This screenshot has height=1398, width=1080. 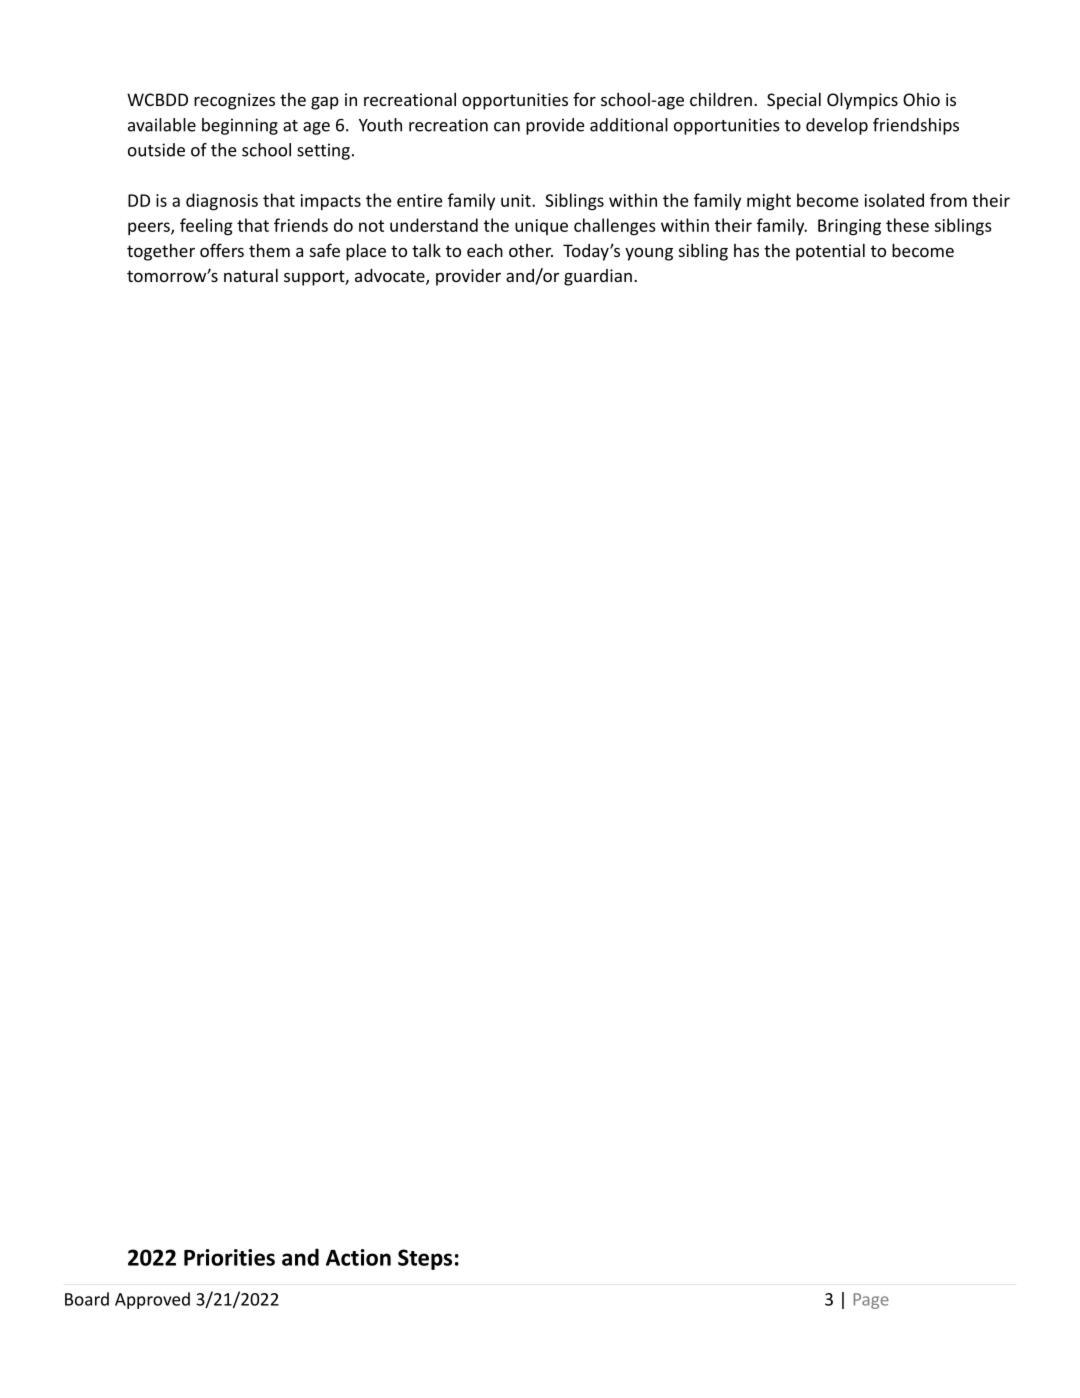 I want to click on can, so click(x=507, y=127).
